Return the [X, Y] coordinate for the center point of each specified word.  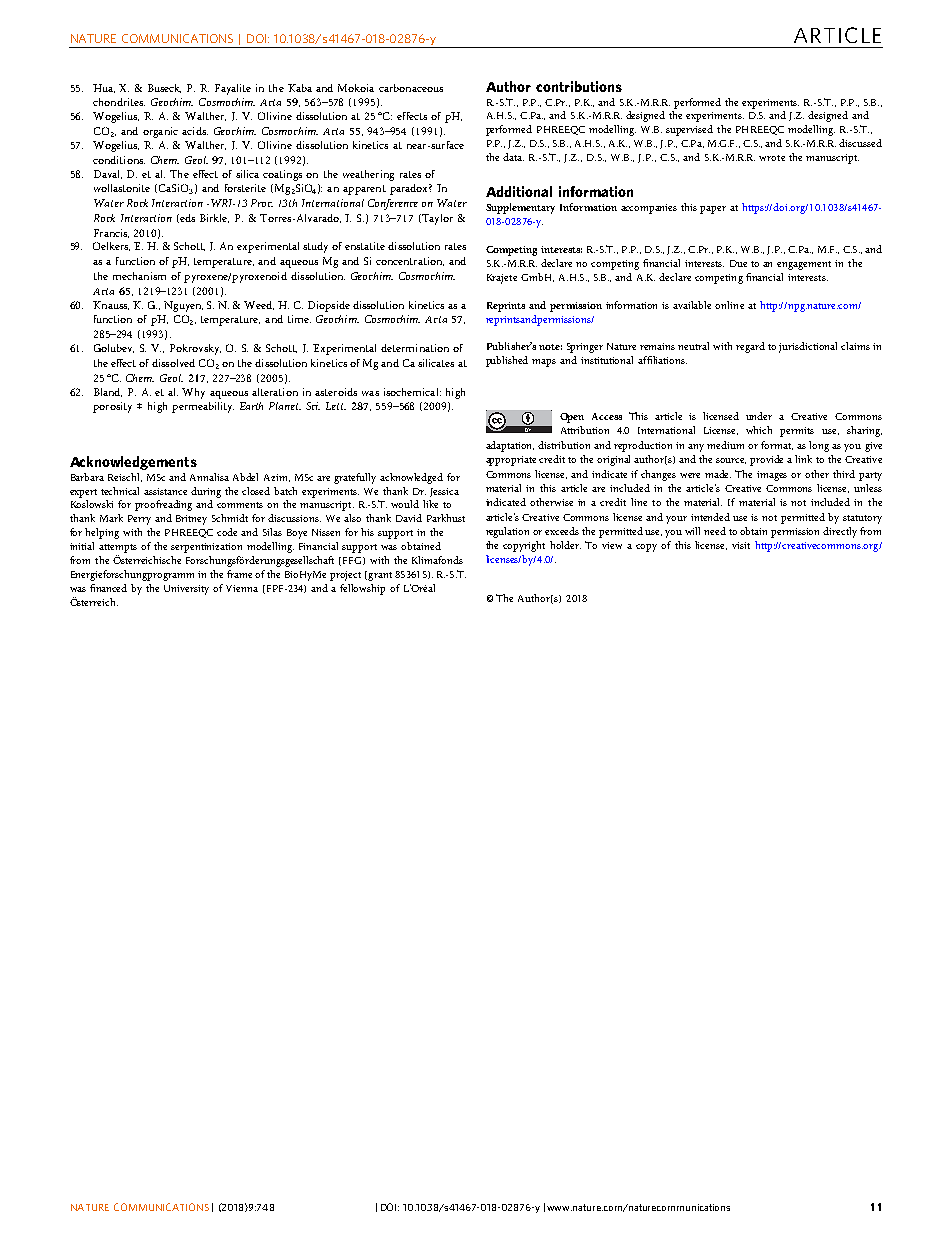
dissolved [173, 363]
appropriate [513, 461]
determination [415, 348]
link [803, 459]
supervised [689, 130]
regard [750, 347]
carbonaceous [411, 88]
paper [713, 210]
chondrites [119, 102]
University [186, 590]
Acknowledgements [133, 463]
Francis [111, 233]
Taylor [436, 219]
